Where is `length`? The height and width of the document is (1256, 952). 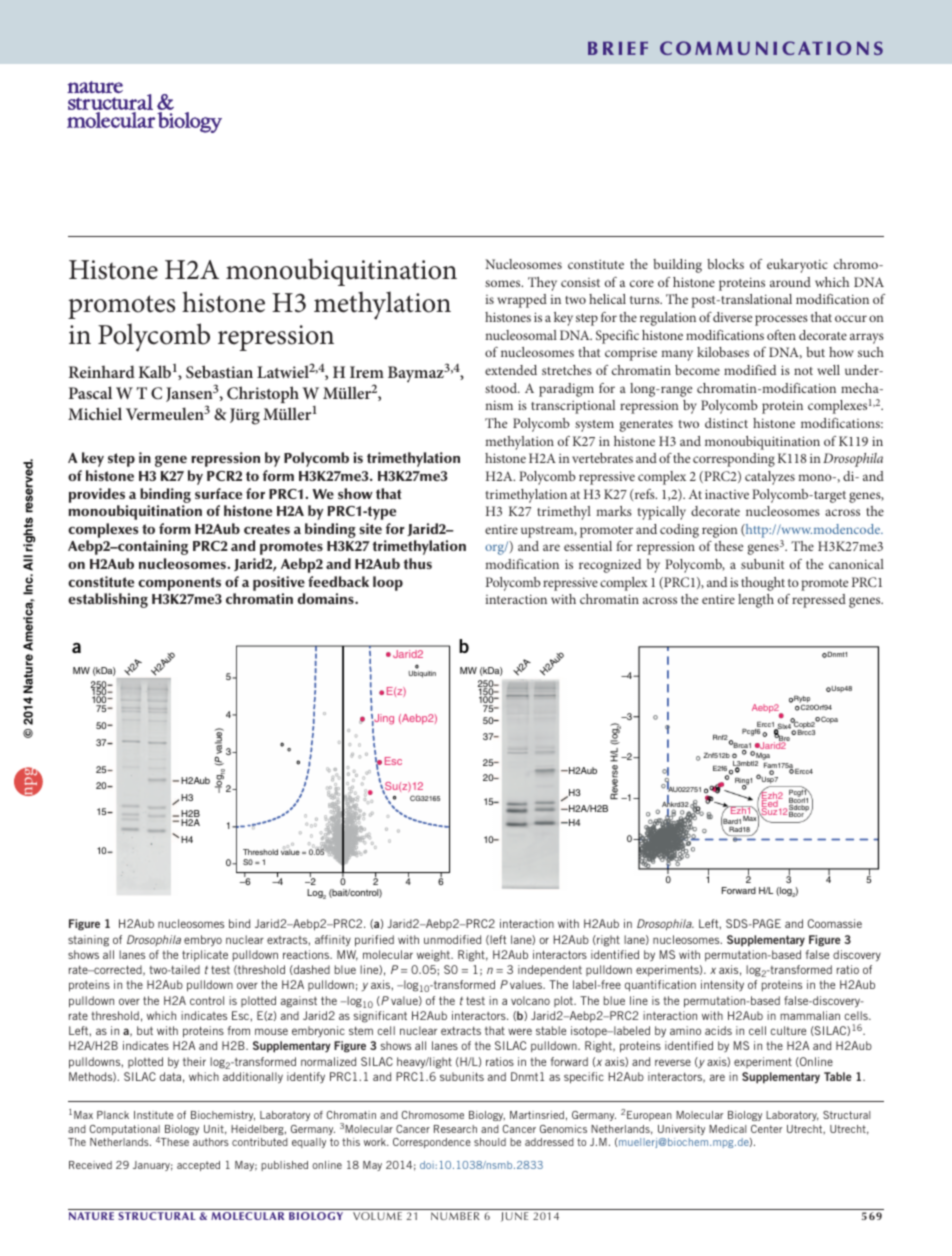
length is located at coordinates (756, 601).
